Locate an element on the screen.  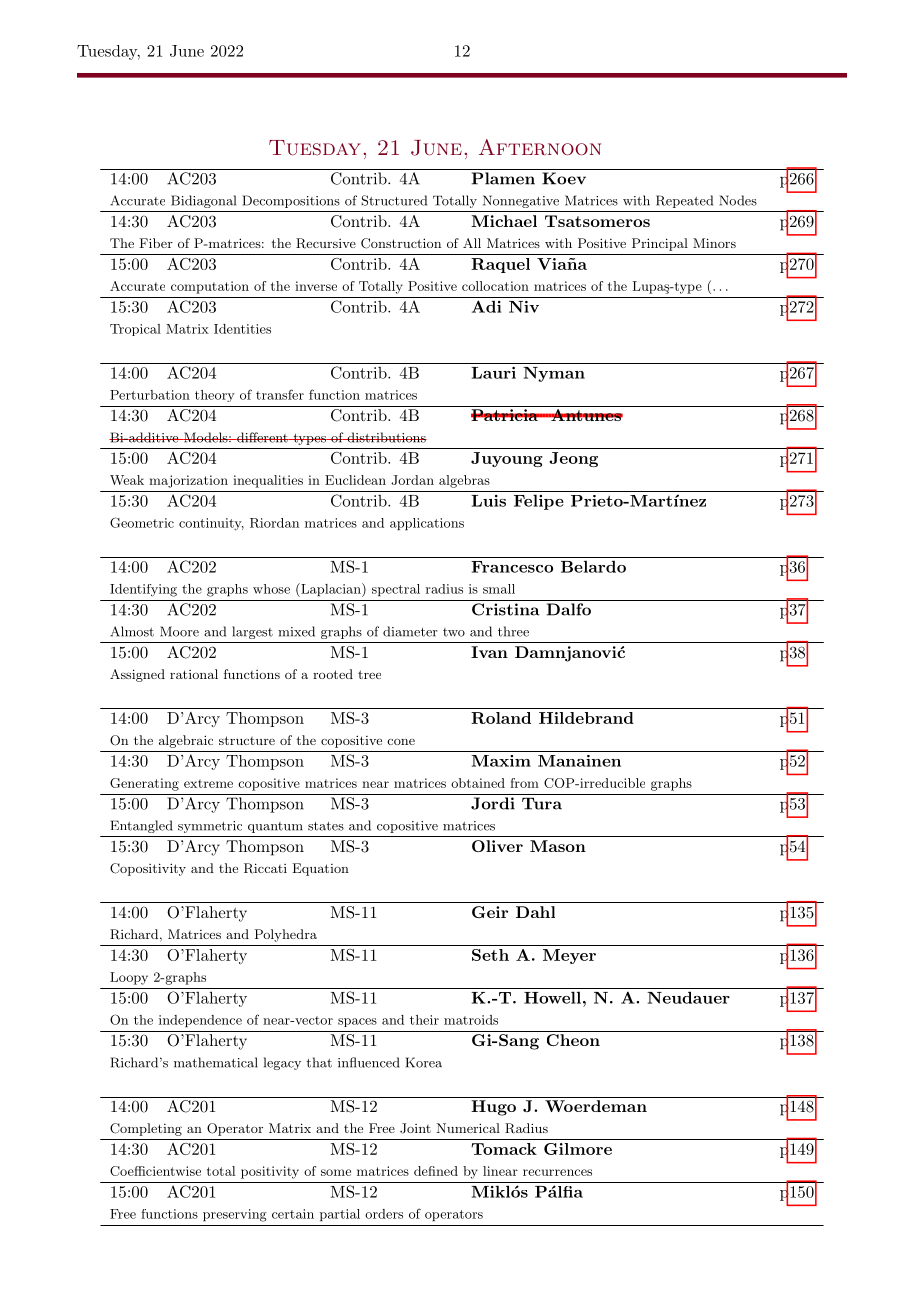
continuity is located at coordinates (211, 524).
